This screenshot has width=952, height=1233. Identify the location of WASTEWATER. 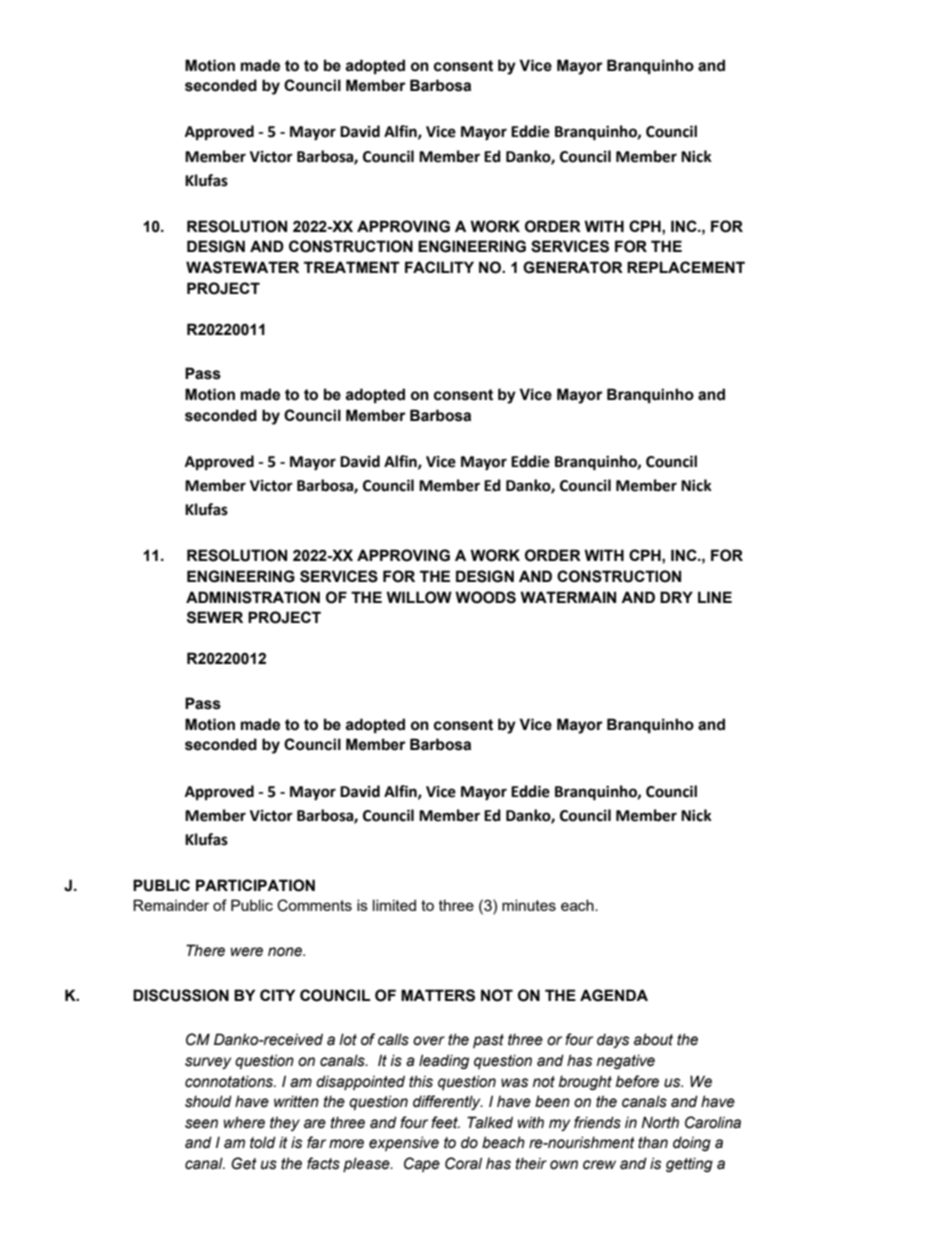
(242, 267).
